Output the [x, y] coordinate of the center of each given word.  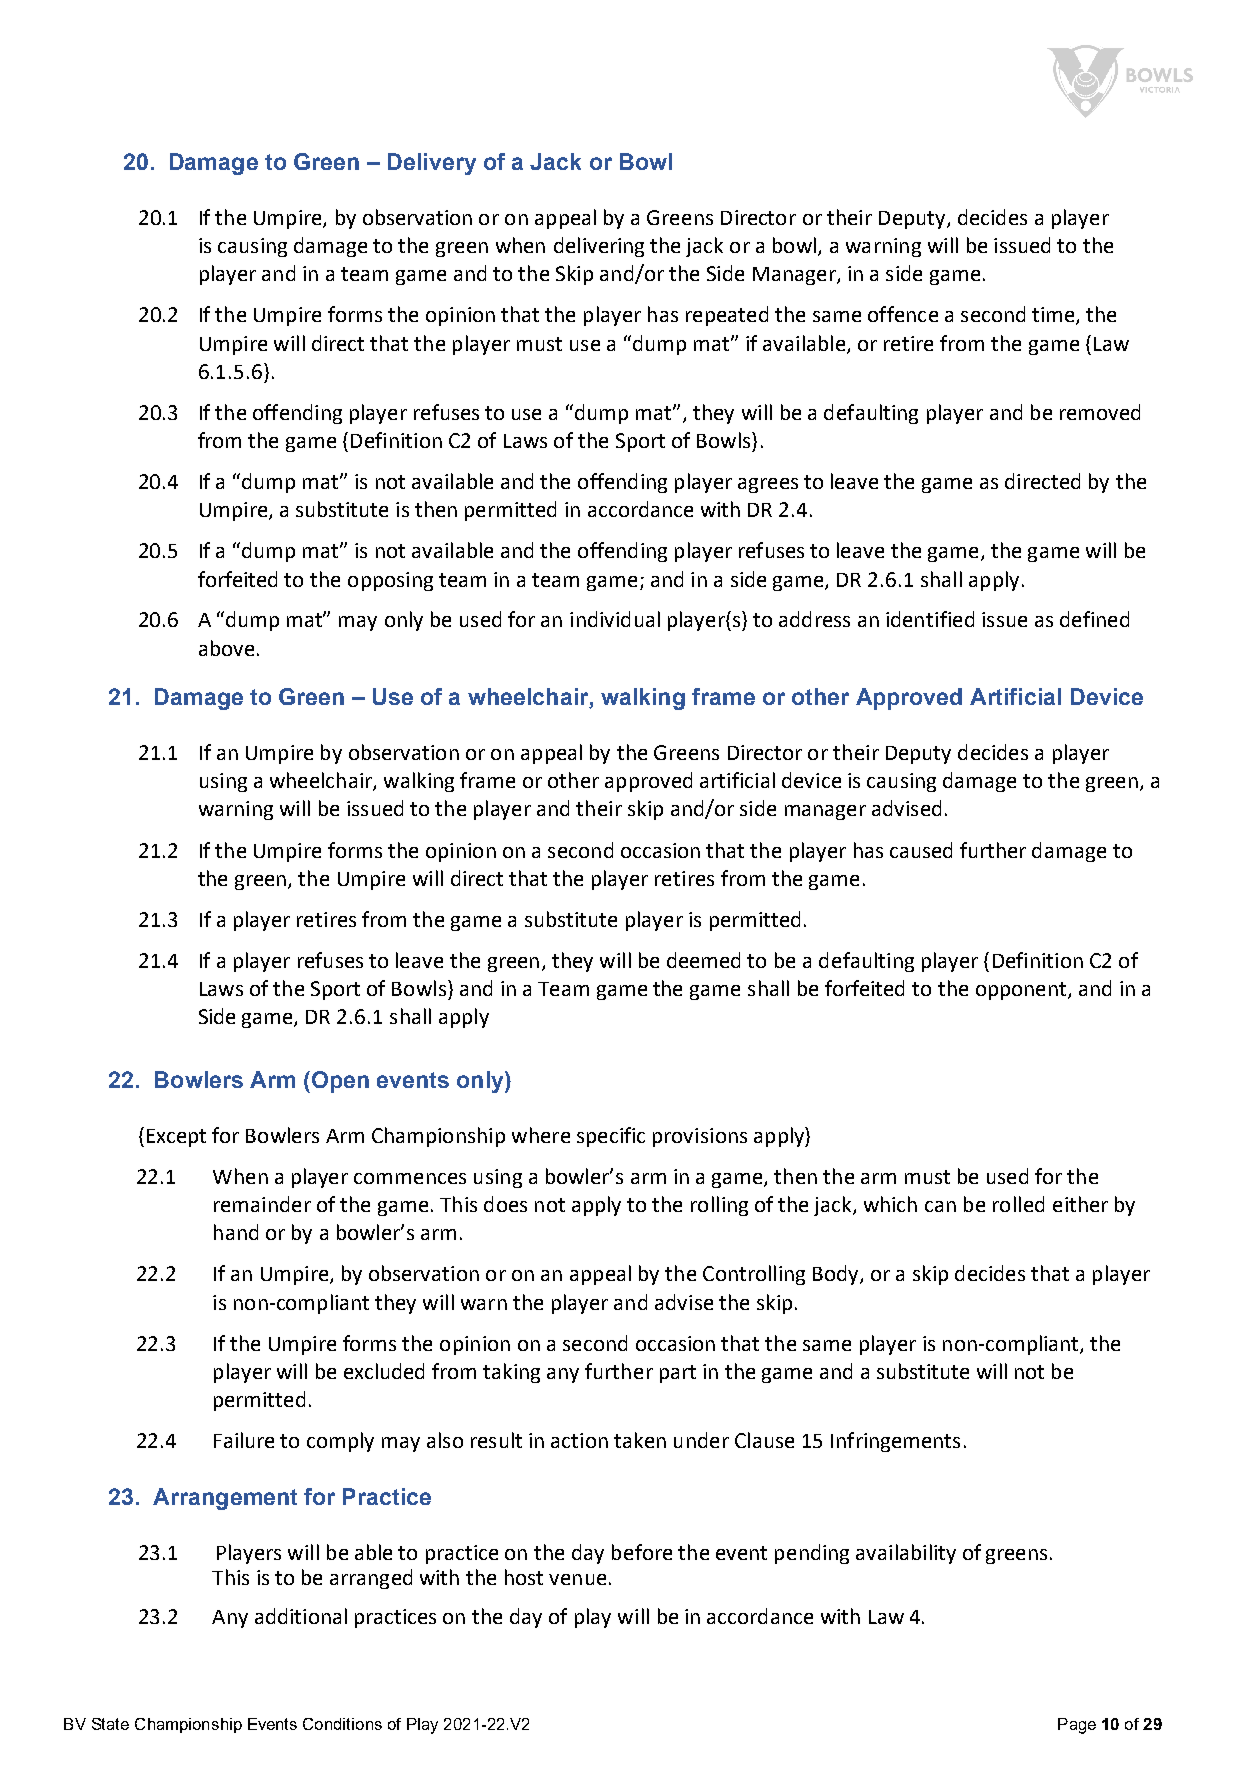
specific [611, 1137]
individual [615, 619]
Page [1077, 1726]
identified [930, 619]
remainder [262, 1204]
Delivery [432, 164]
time [1054, 316]
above [226, 648]
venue [577, 1579]
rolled [1018, 1204]
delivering [599, 247]
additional [301, 1616]
